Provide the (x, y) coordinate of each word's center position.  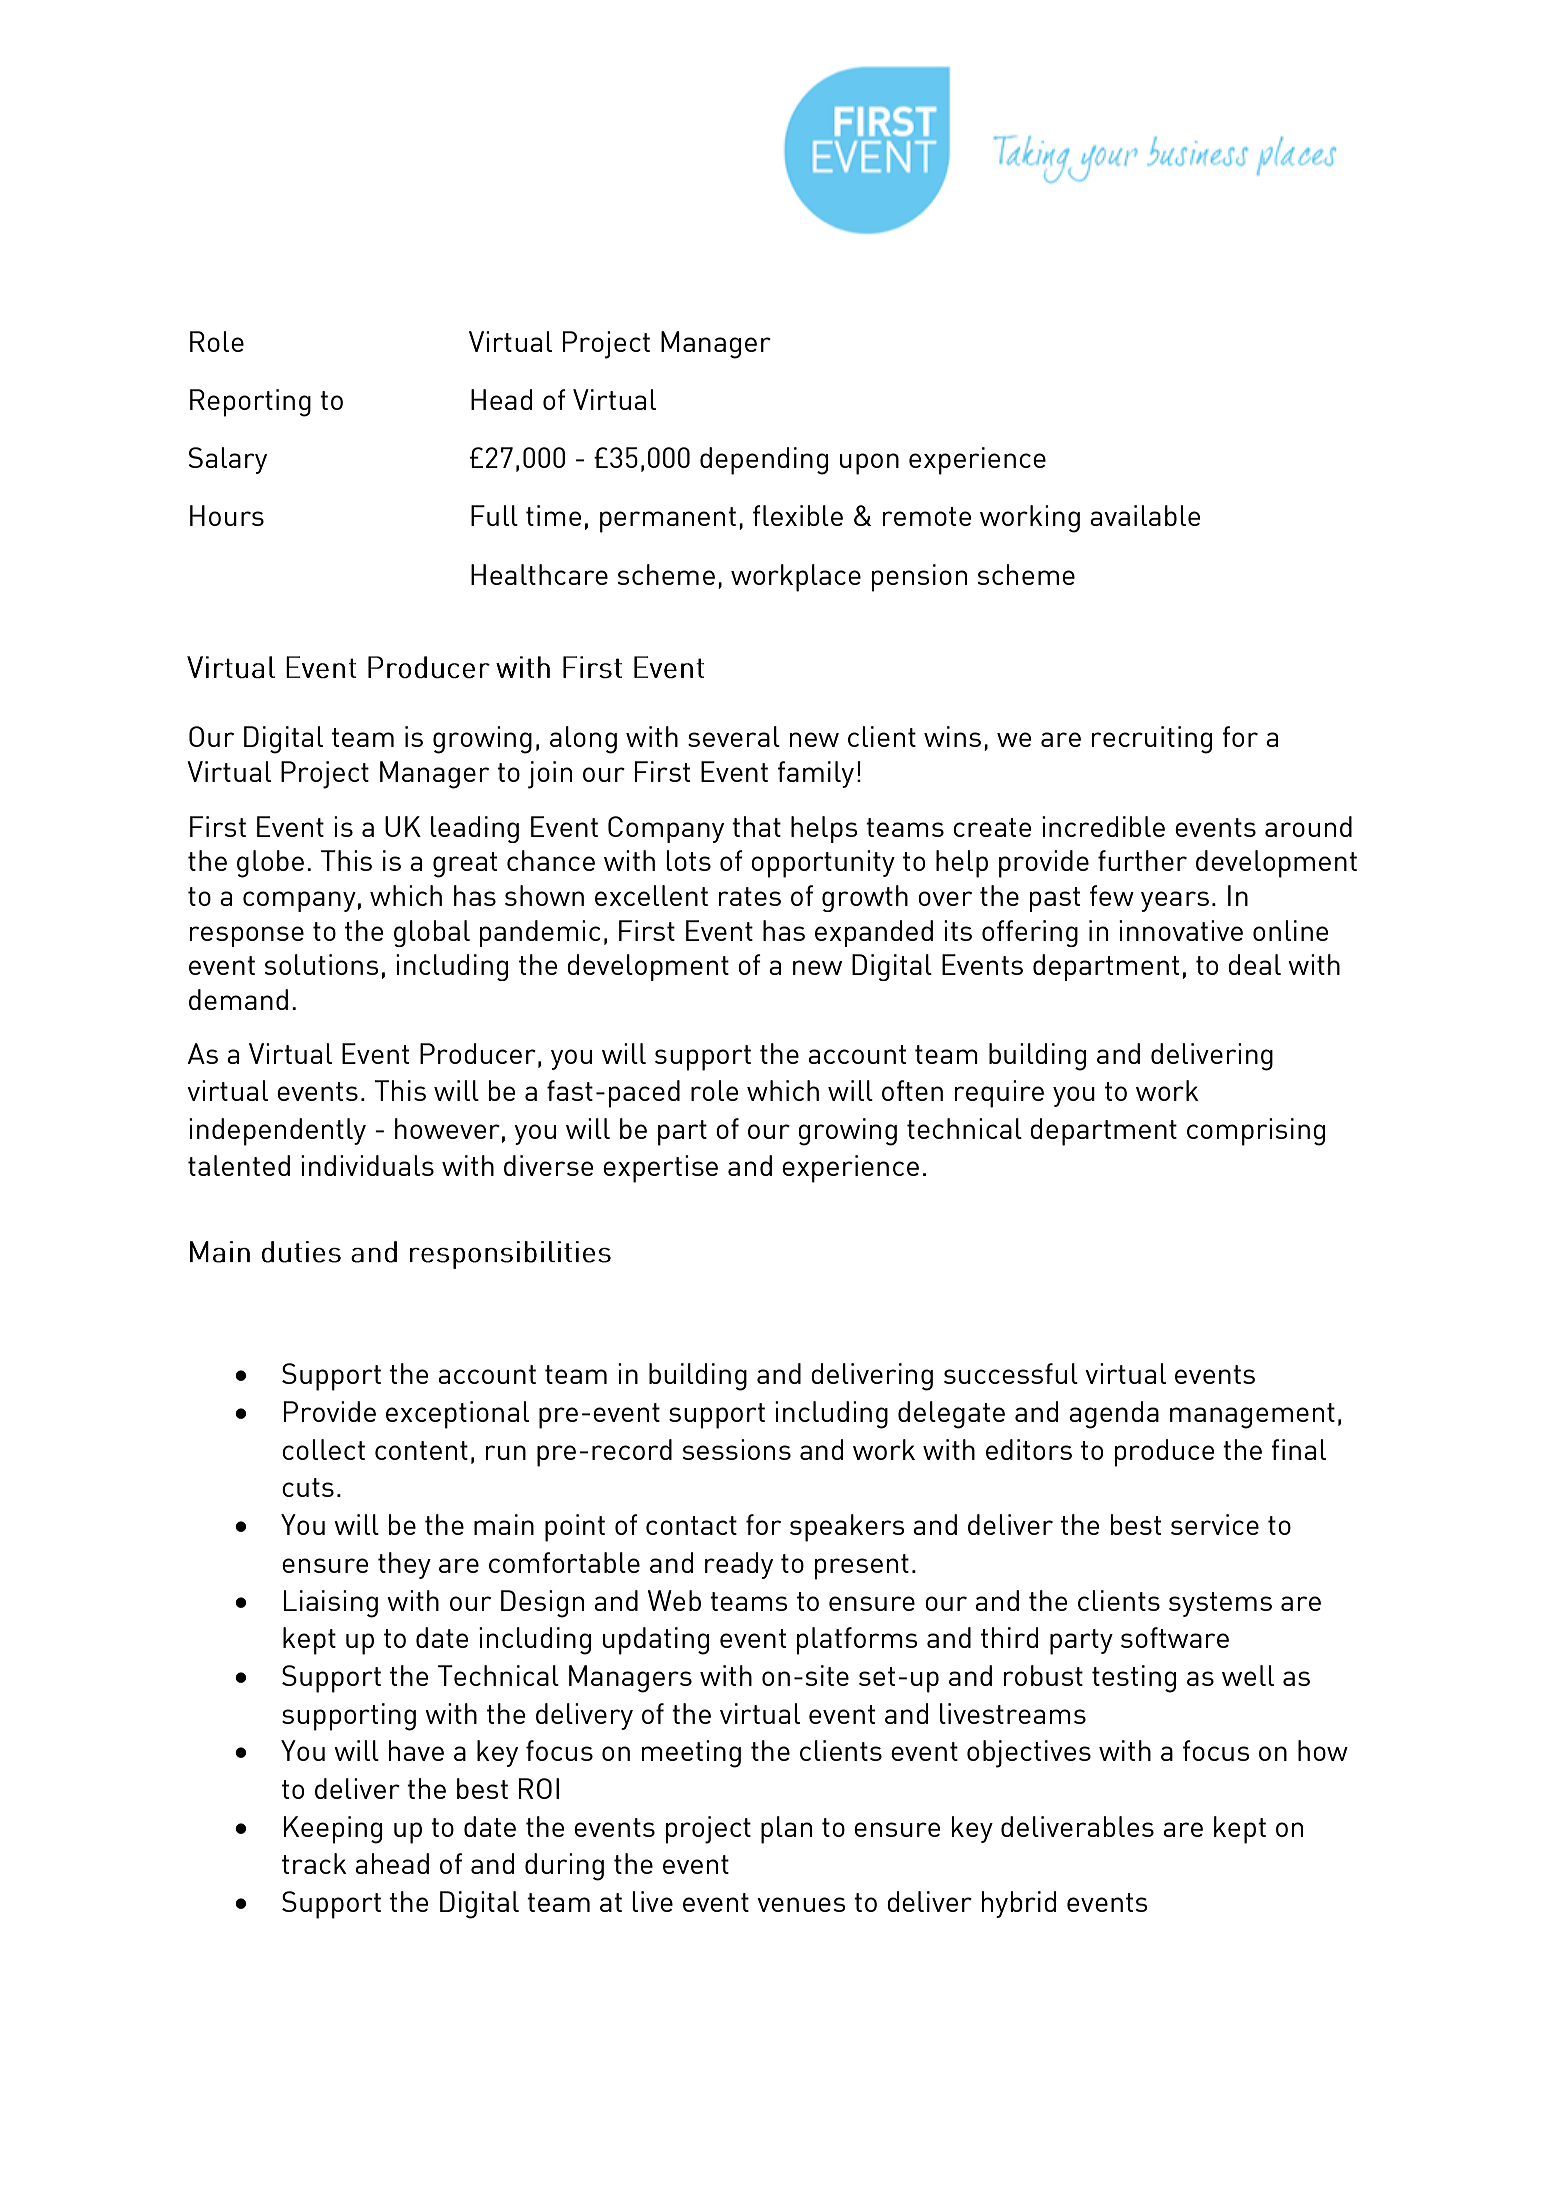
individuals (367, 1165)
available (1145, 515)
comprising (1256, 1132)
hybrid (1019, 1904)
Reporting (250, 403)
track (314, 1863)
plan (786, 1830)
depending (764, 461)
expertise (660, 1169)
